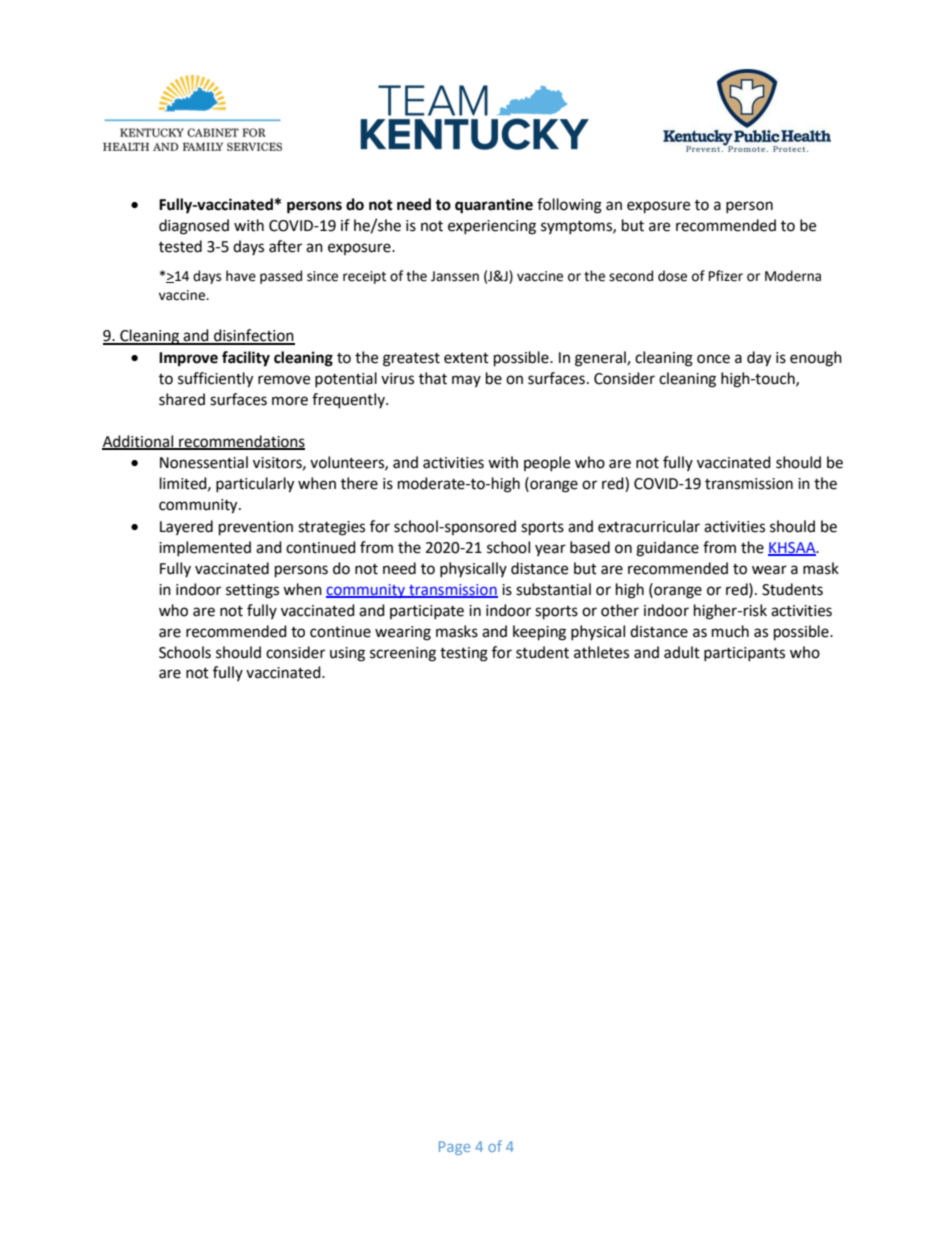  I want to click on diagnosed, so click(194, 227).
